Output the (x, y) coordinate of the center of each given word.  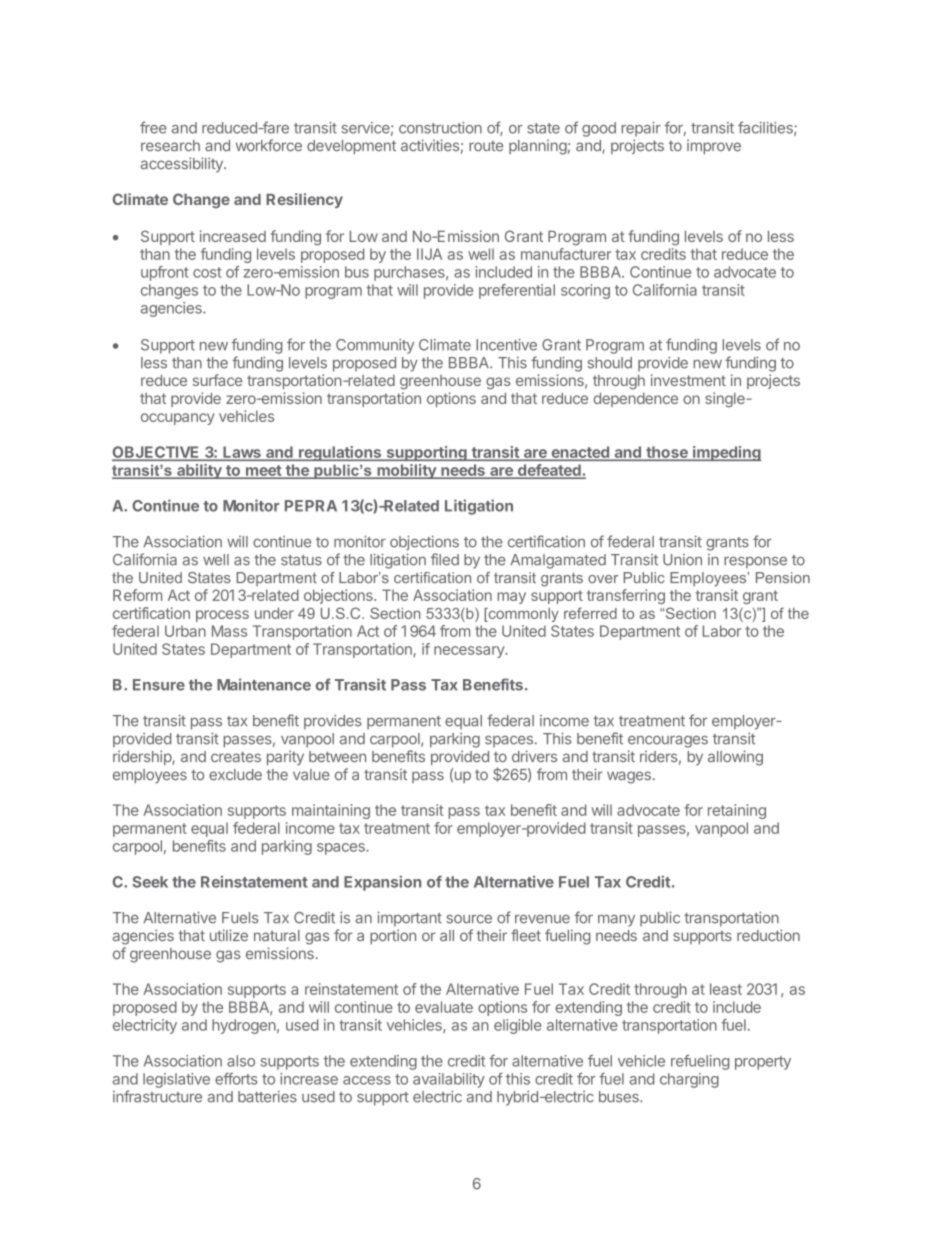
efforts (236, 1079)
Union (682, 560)
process (222, 616)
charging (689, 1080)
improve (714, 146)
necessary (470, 652)
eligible (518, 1026)
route (486, 146)
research (170, 145)
